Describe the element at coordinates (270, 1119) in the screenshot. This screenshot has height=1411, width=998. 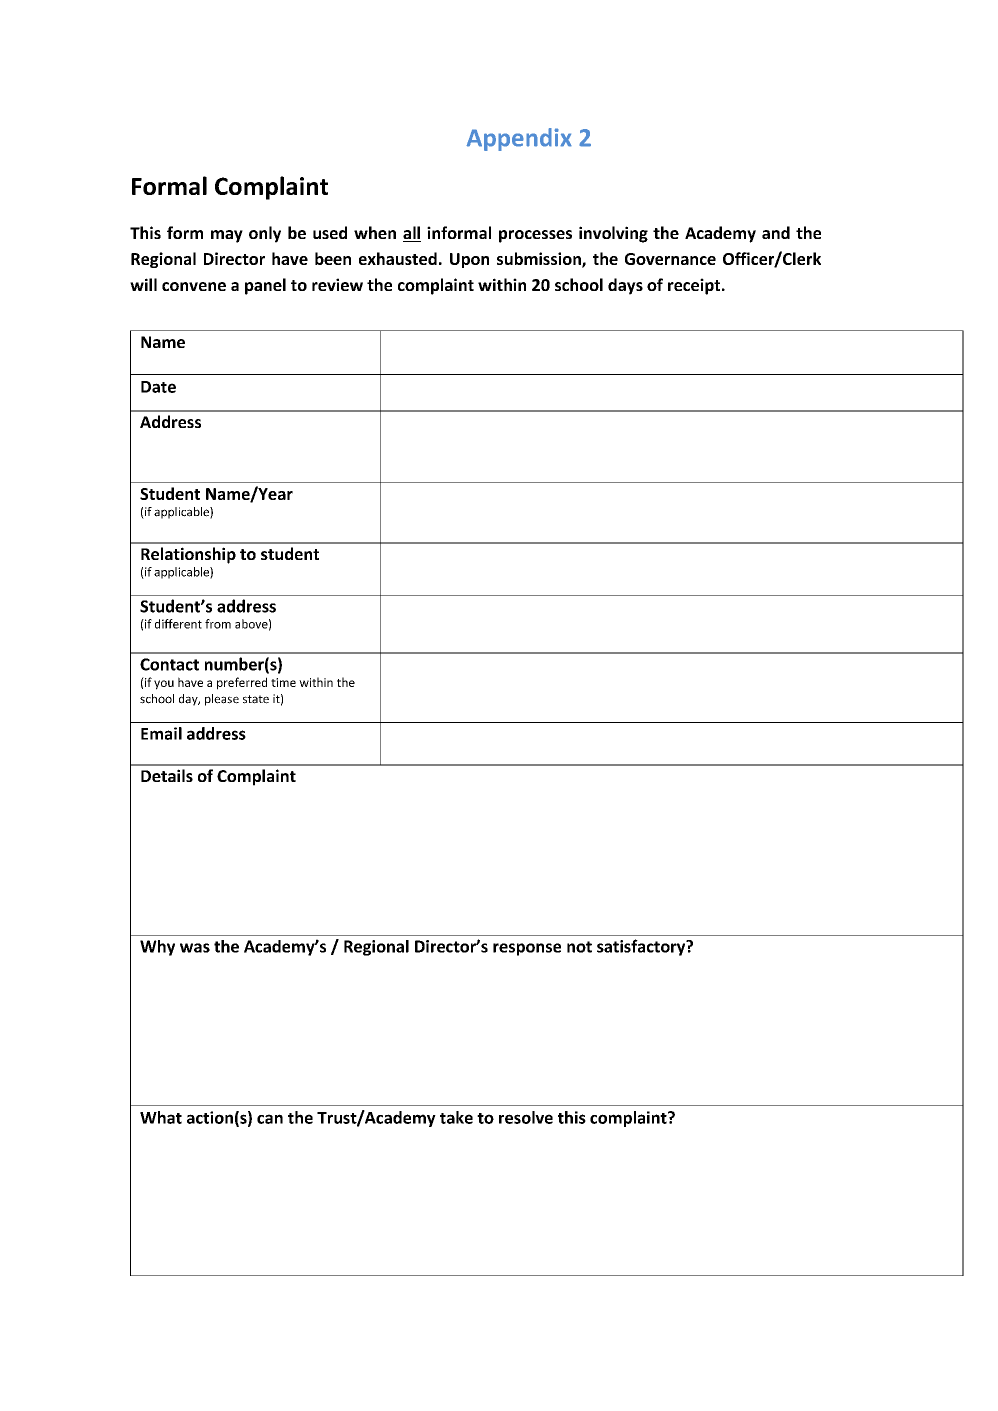
I see `can` at that location.
